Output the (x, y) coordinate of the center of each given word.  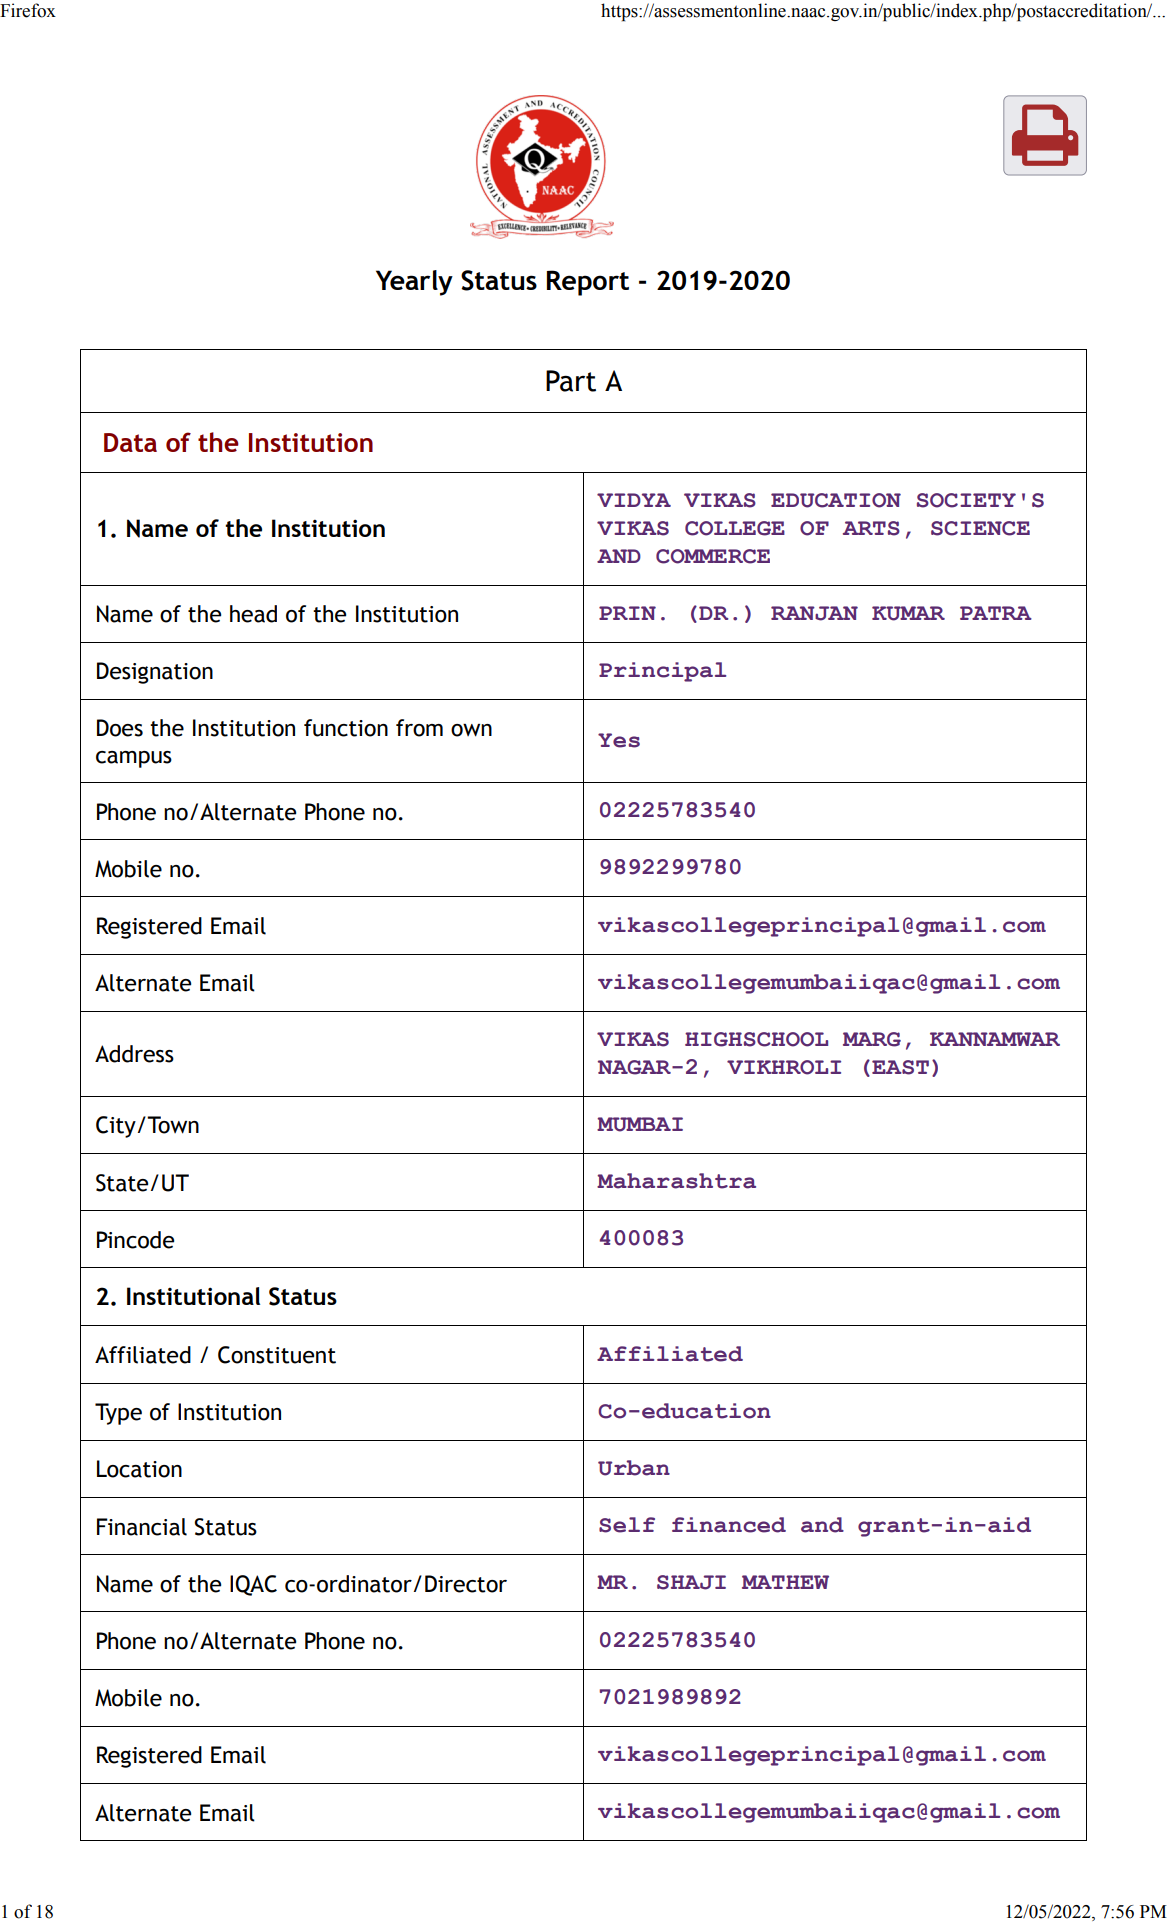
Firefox (28, 10)
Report (588, 283)
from (419, 728)
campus (134, 759)
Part (571, 381)
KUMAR (908, 613)
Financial (142, 1527)
